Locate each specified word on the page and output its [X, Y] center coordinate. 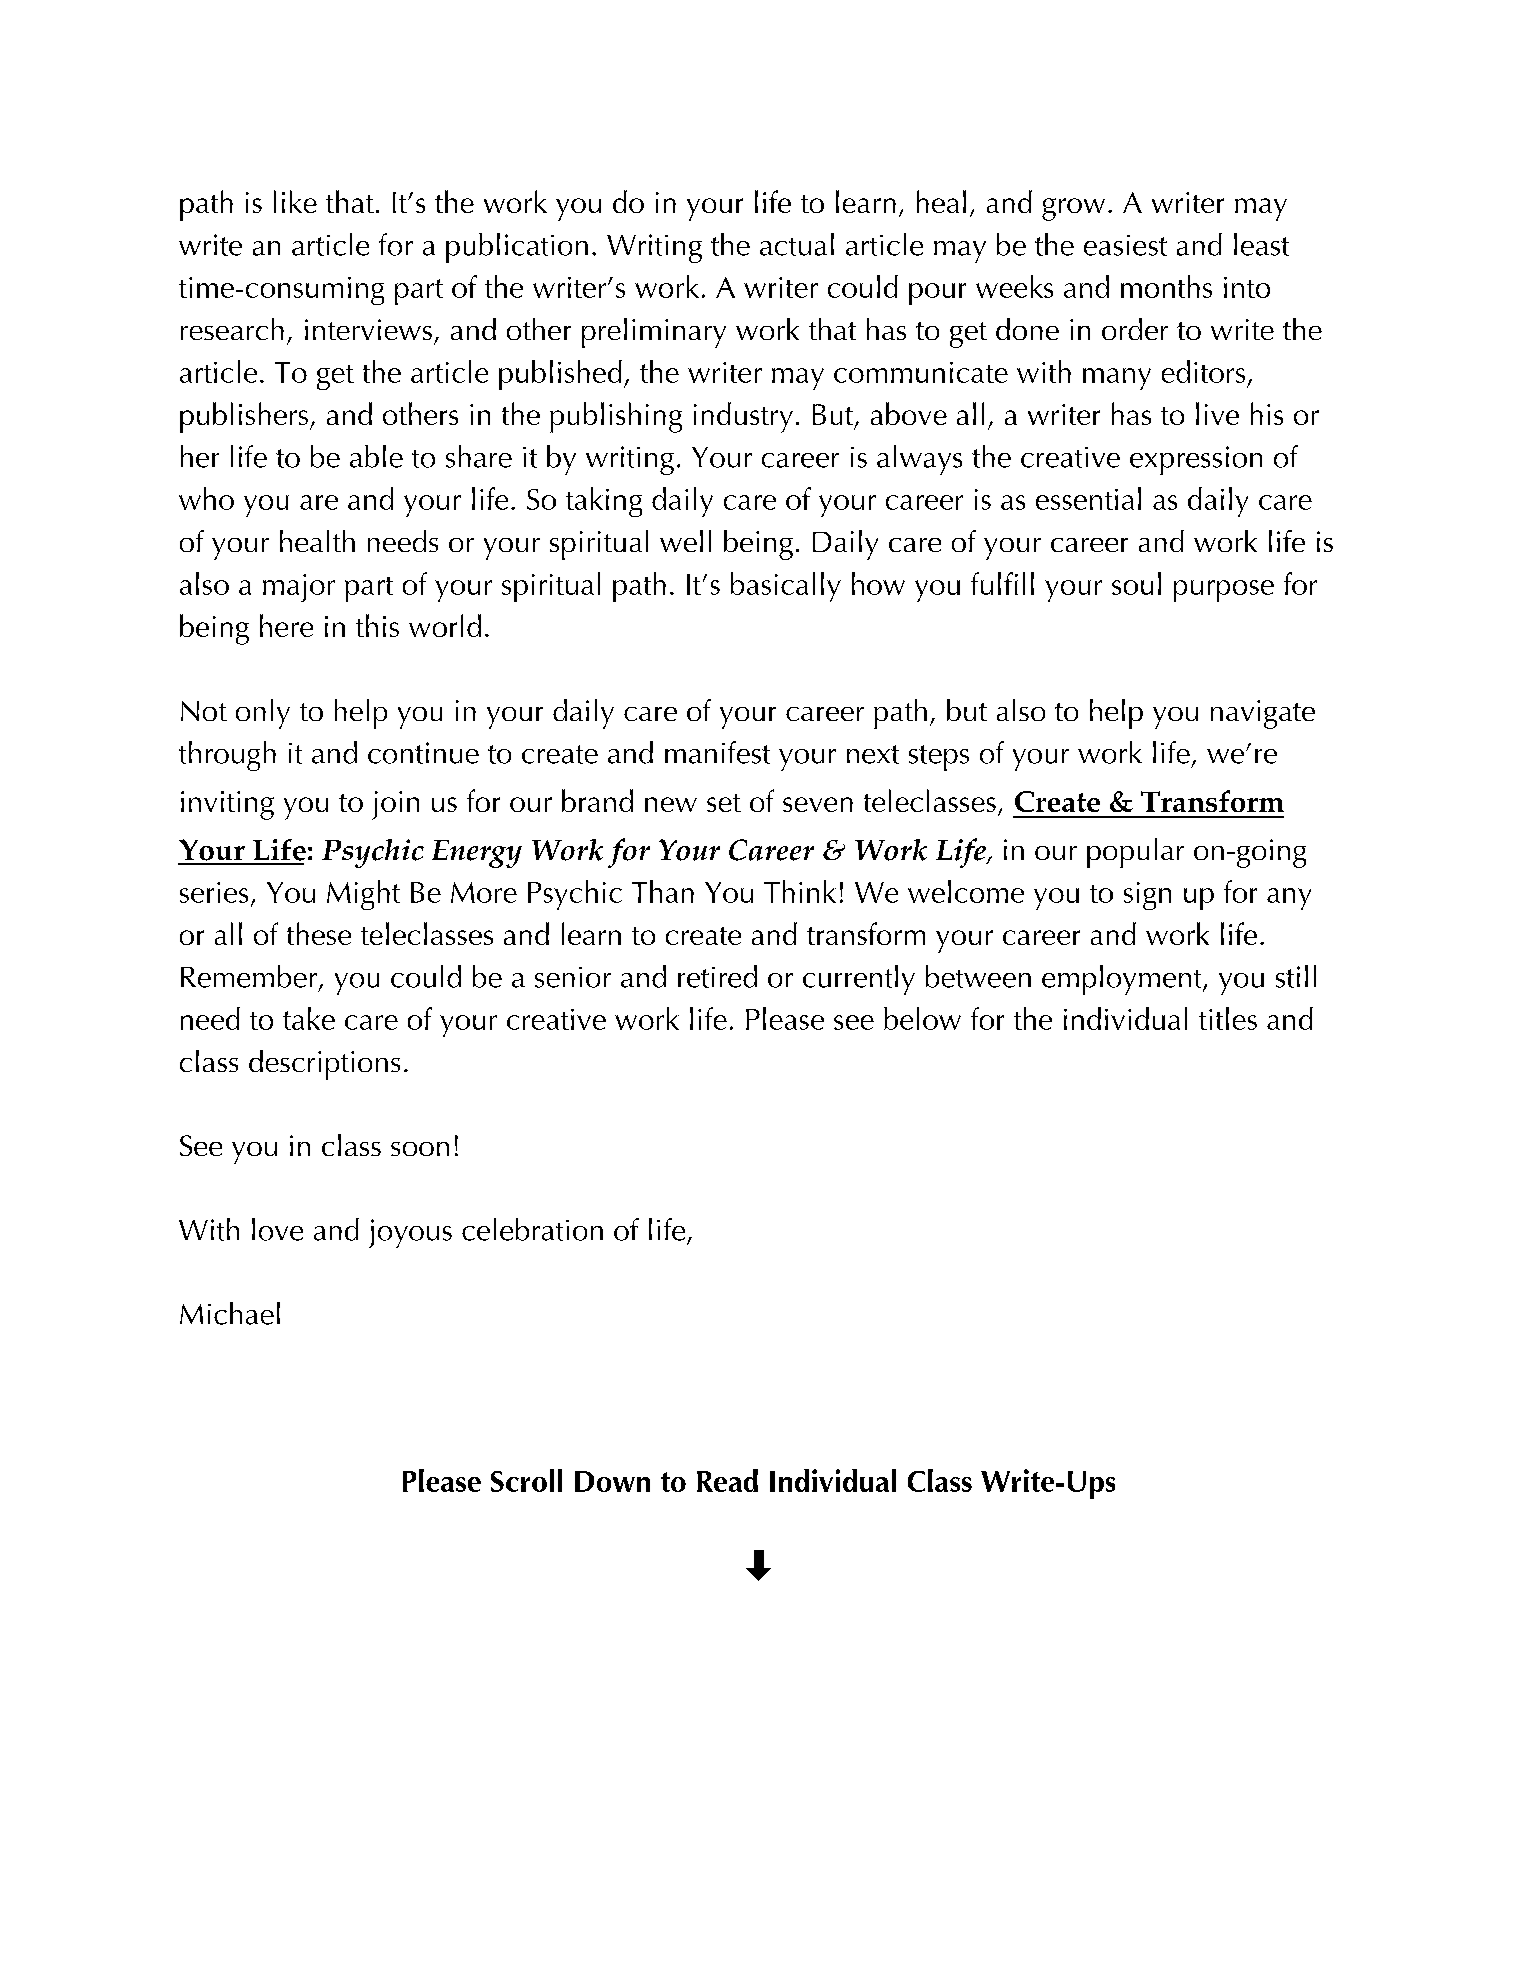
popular [1135, 853]
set [724, 803]
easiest [1125, 245]
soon [420, 1149]
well [685, 541]
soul [1136, 583]
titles [1228, 1018]
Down [612, 1481]
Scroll [526, 1480]
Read [727, 1480]
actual [797, 244]
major [299, 588]
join [395, 805]
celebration [532, 1229]
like [295, 201]
